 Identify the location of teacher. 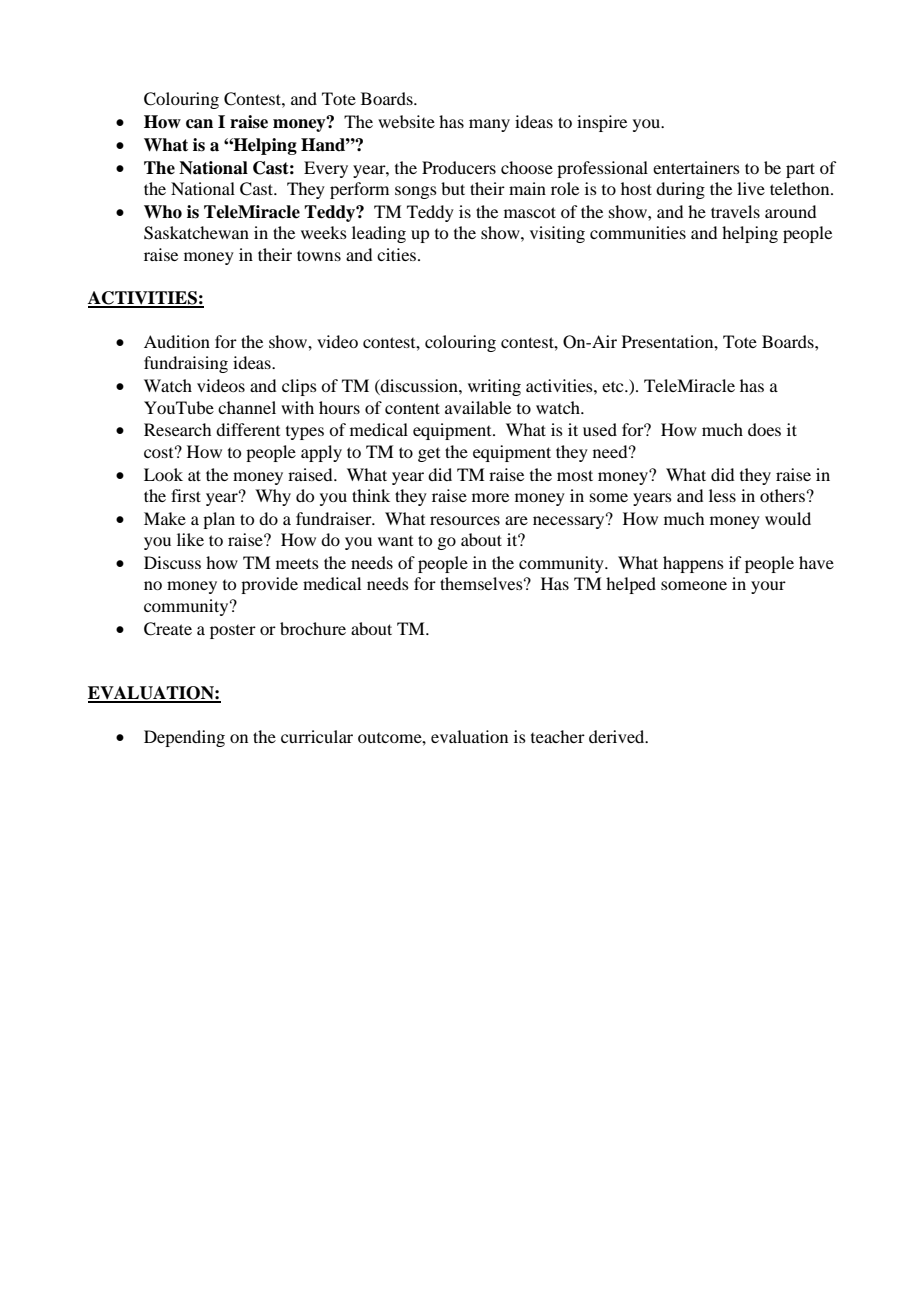
(558, 736).
